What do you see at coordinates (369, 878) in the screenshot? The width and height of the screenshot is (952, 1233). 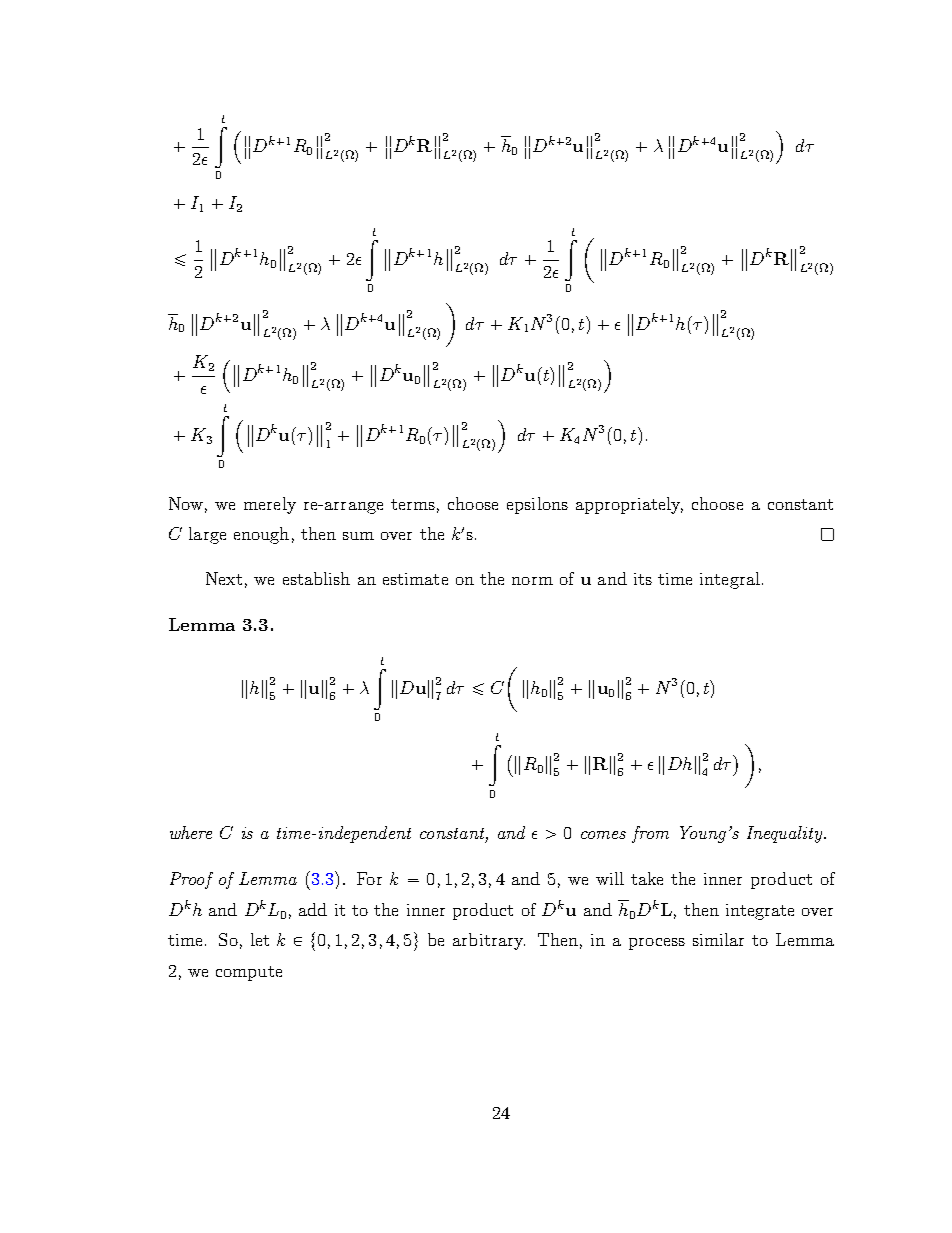 I see `For` at bounding box center [369, 878].
